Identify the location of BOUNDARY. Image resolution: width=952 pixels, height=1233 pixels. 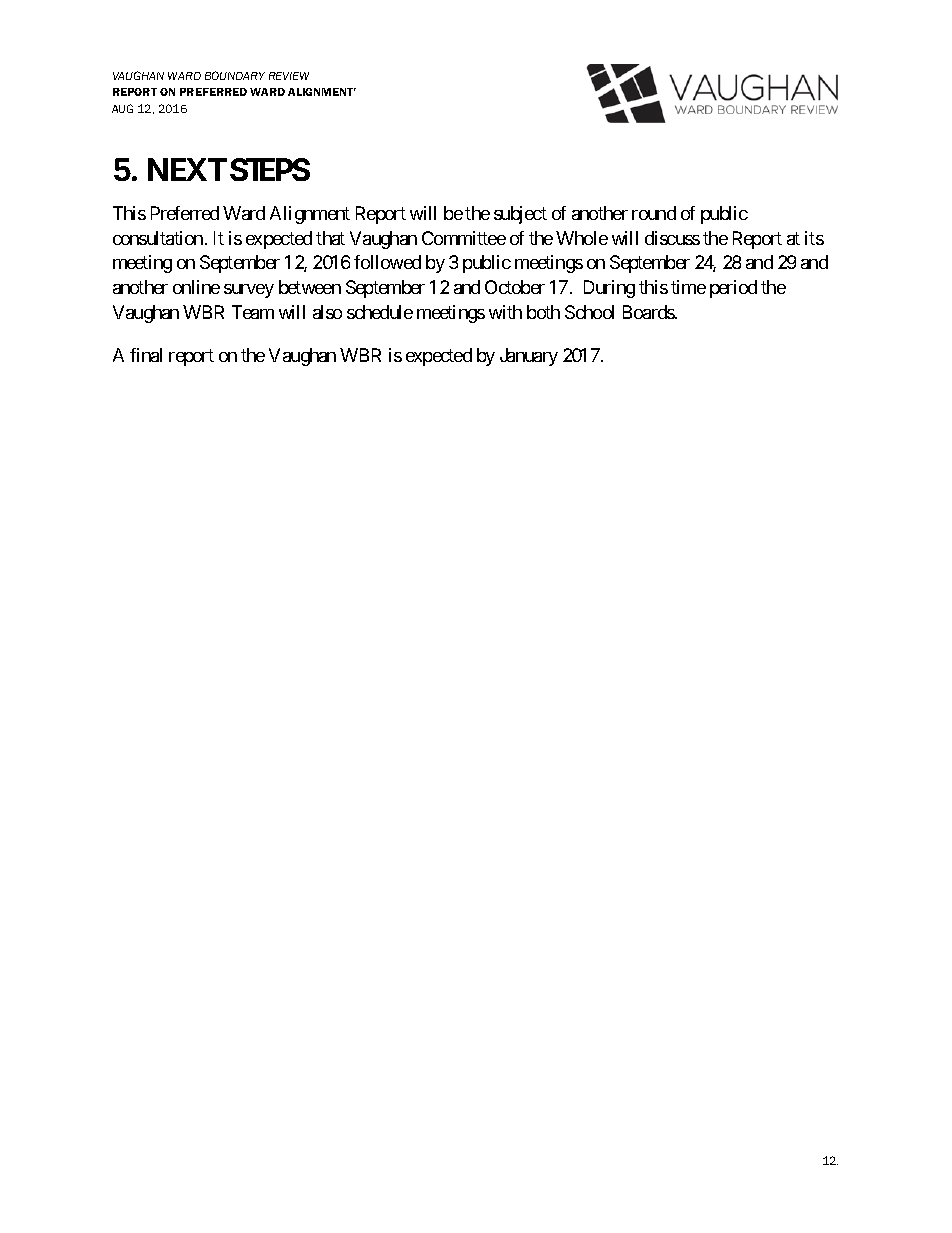
(235, 75).
